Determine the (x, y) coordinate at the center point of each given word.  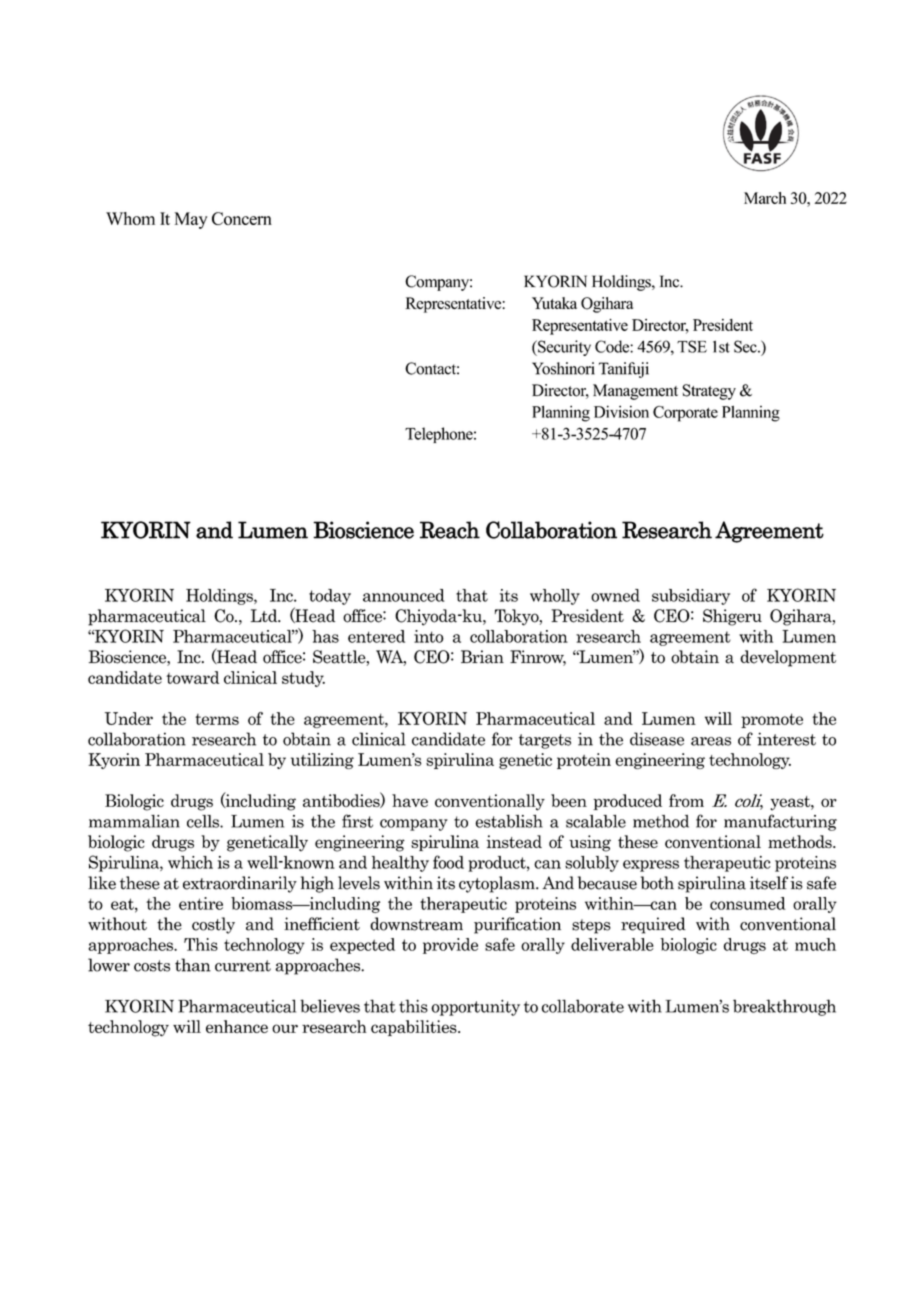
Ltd (265, 615)
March (765, 198)
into (429, 636)
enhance (237, 1026)
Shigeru (732, 617)
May (190, 220)
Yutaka (554, 303)
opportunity (475, 1008)
